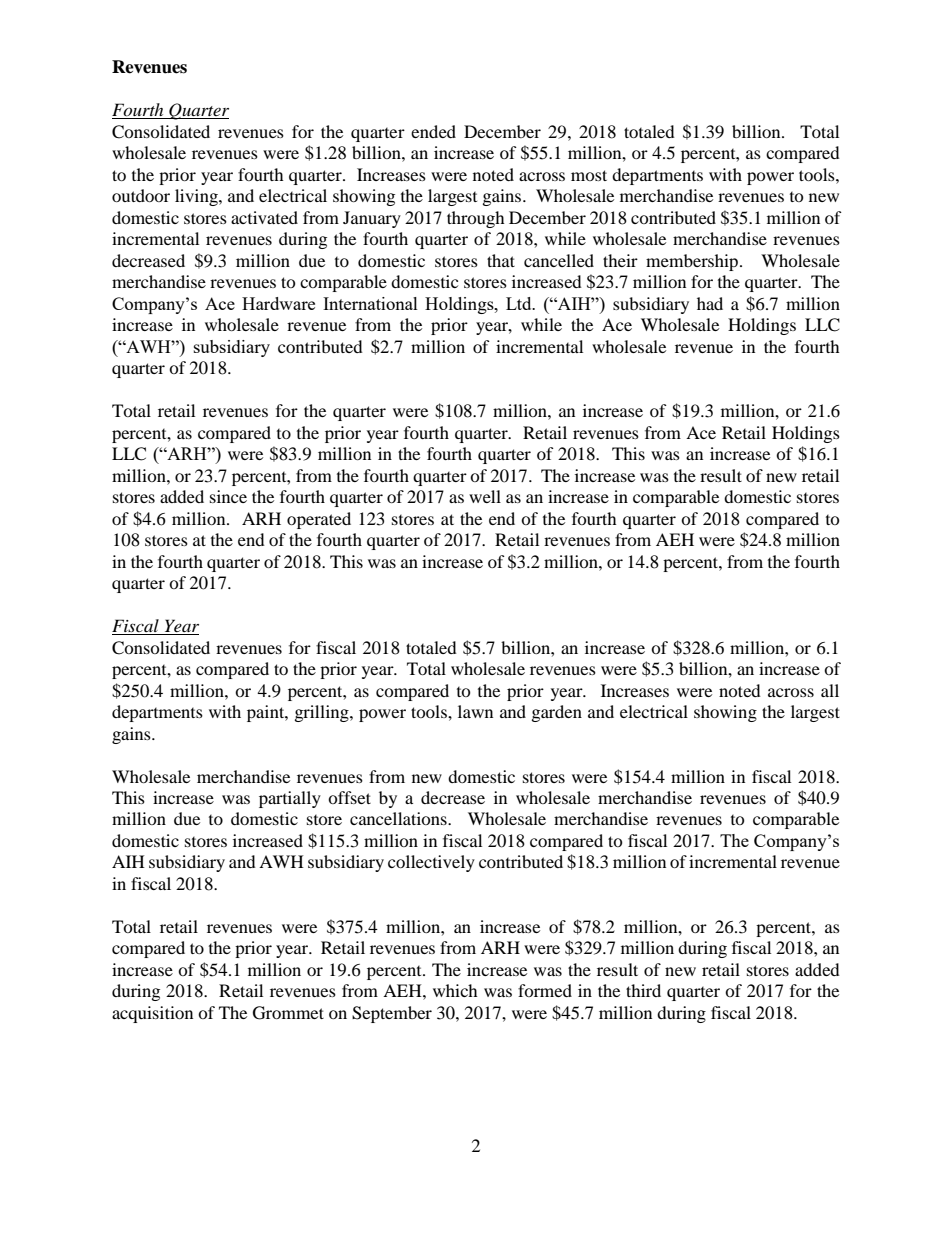  Describe the element at coordinates (455, 990) in the screenshot. I see `which` at that location.
